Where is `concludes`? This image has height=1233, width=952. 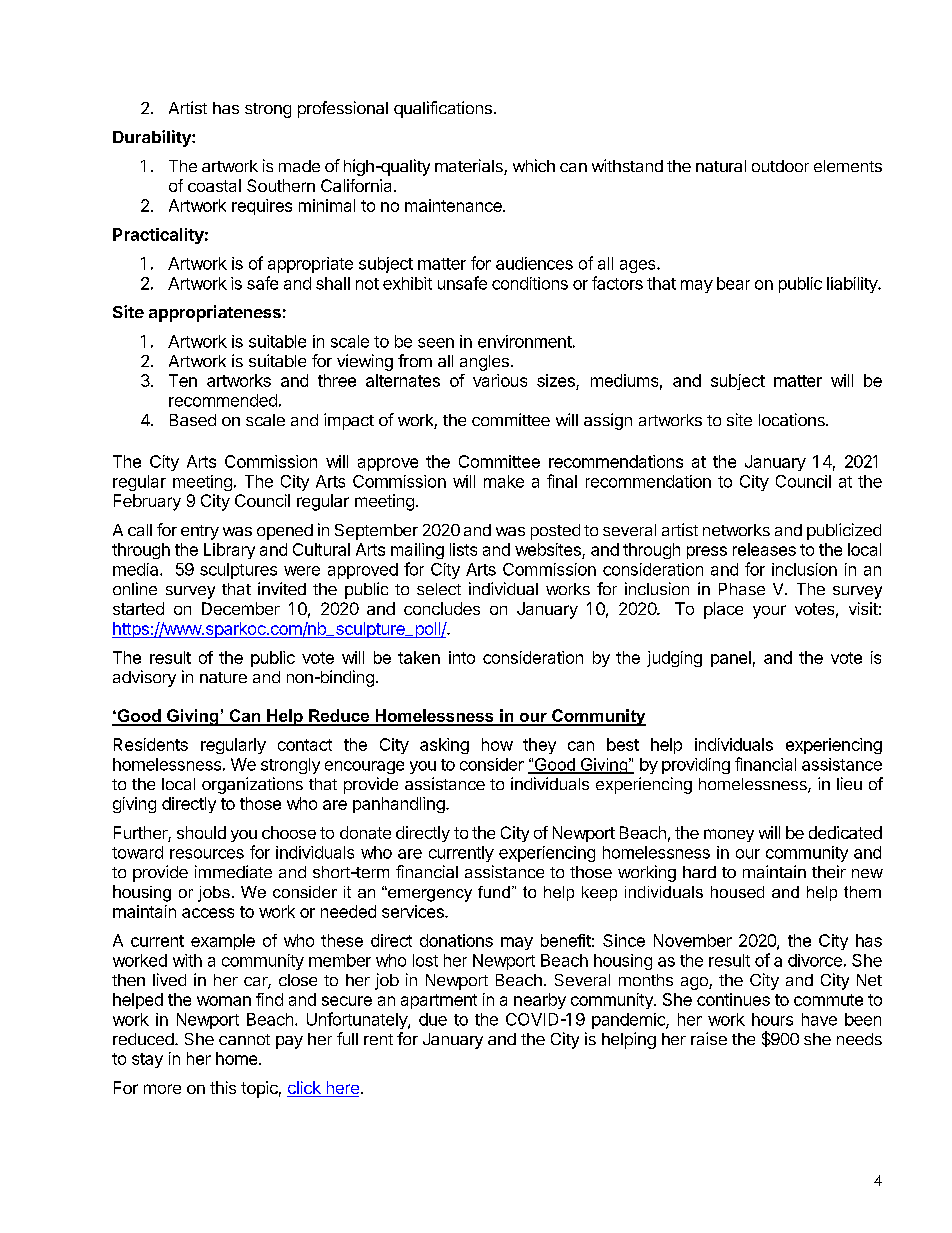
concludes is located at coordinates (442, 608).
